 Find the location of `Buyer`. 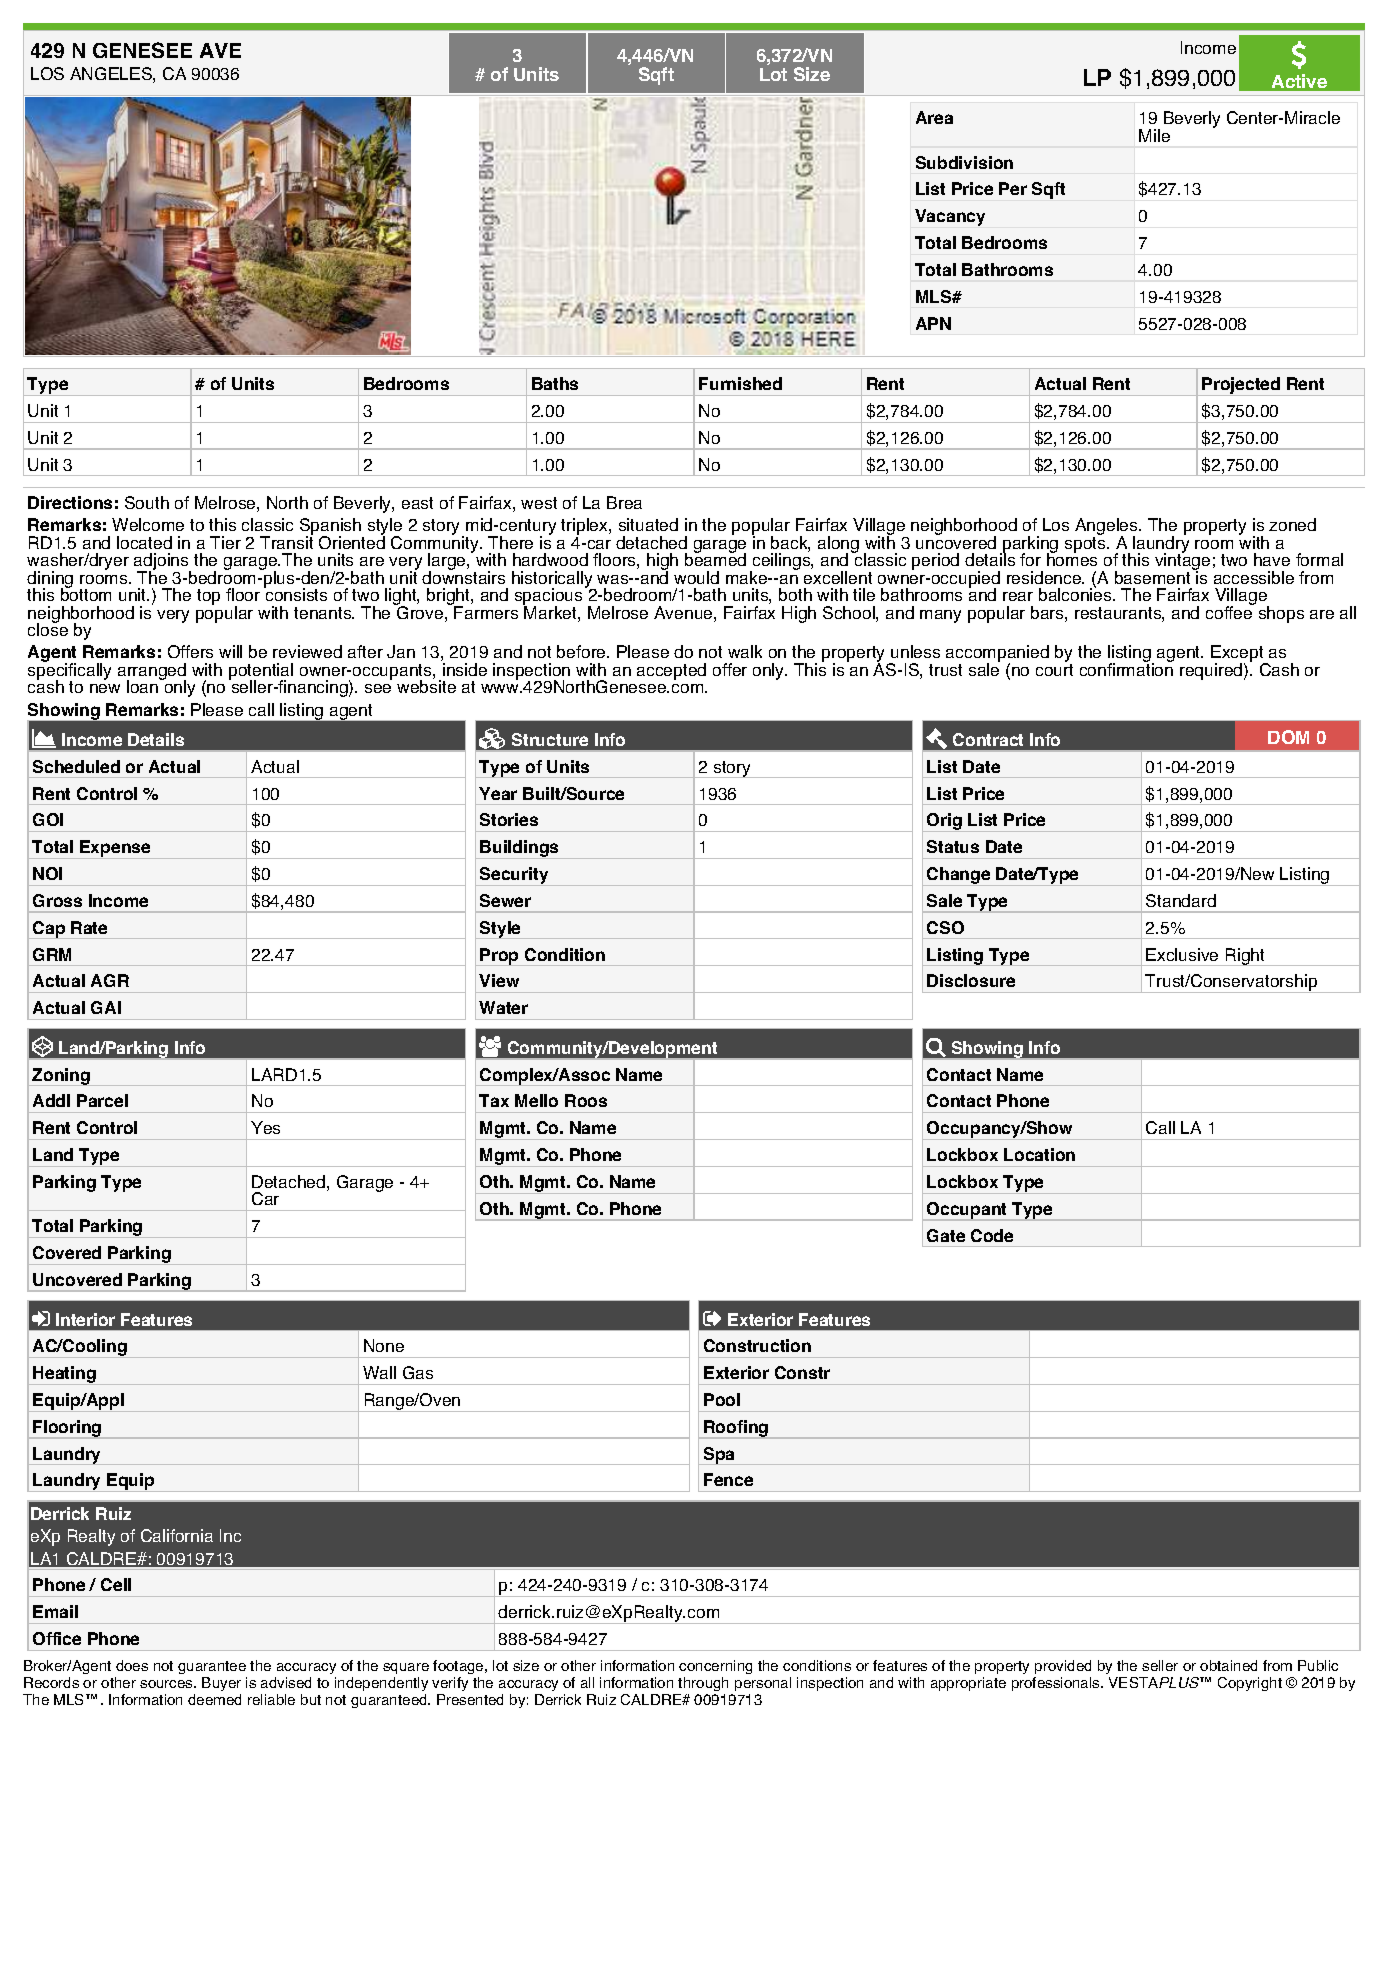

Buyer is located at coordinates (221, 1684).
